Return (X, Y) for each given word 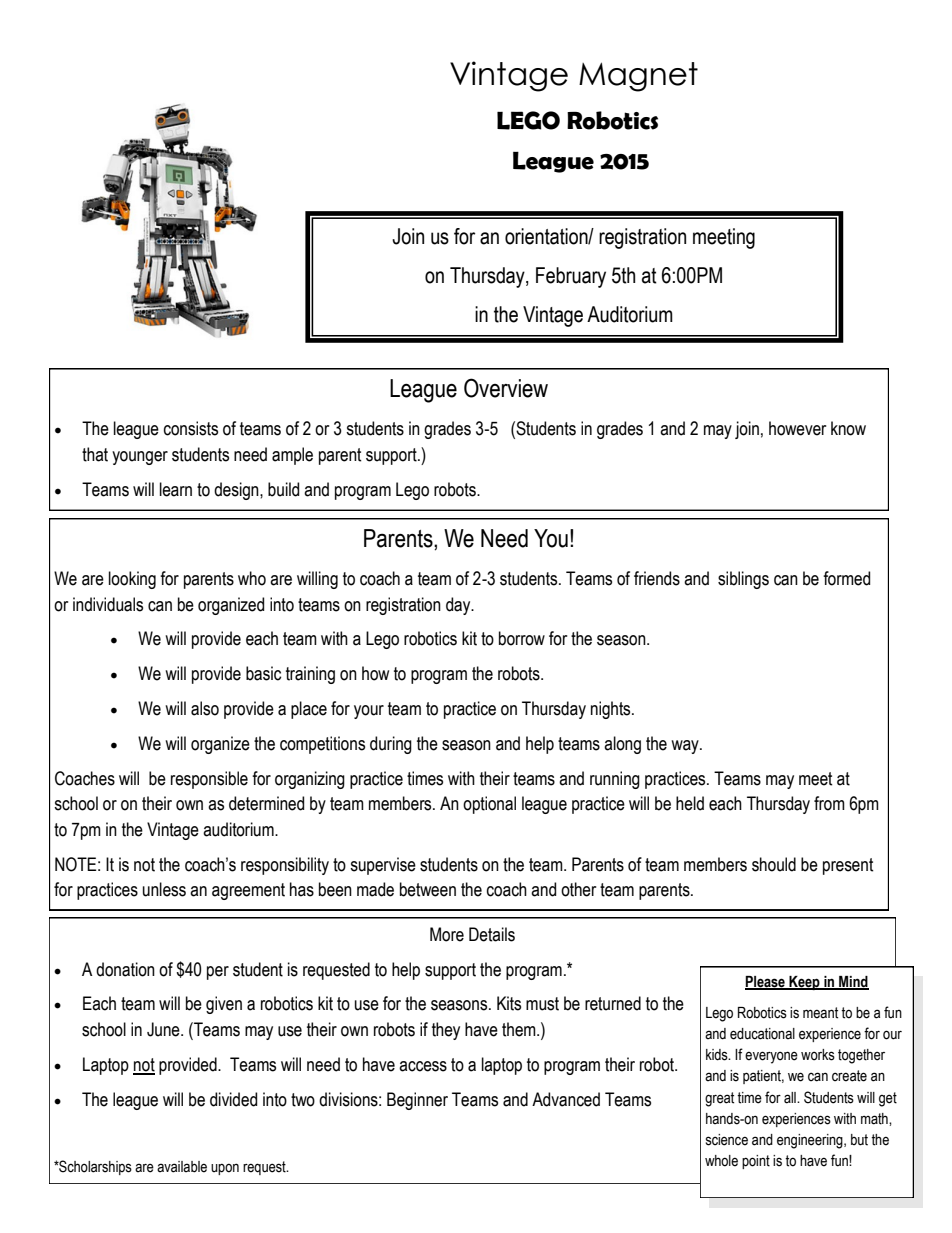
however (797, 428)
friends (657, 578)
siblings (743, 580)
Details (492, 934)
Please (766, 982)
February (571, 277)
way (686, 747)
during (391, 745)
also (205, 708)
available (182, 1167)
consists (191, 428)
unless (164, 889)
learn (176, 489)
